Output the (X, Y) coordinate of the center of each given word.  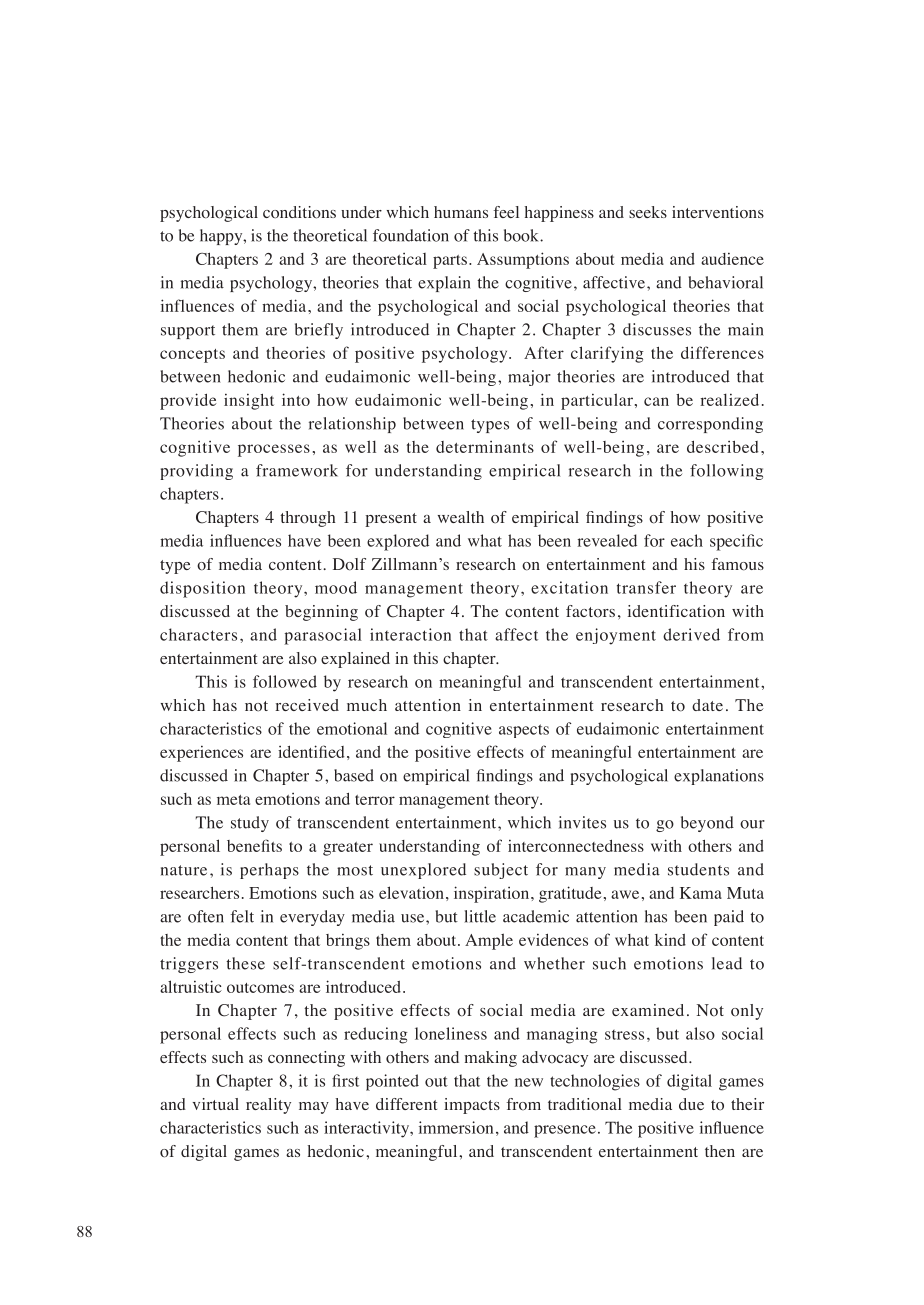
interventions (718, 212)
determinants (485, 447)
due (691, 1104)
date (707, 705)
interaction (410, 634)
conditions (299, 212)
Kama (701, 893)
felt (242, 916)
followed (285, 681)
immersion (456, 1127)
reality (268, 1106)
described (723, 447)
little (480, 916)
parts (450, 262)
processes (274, 450)
